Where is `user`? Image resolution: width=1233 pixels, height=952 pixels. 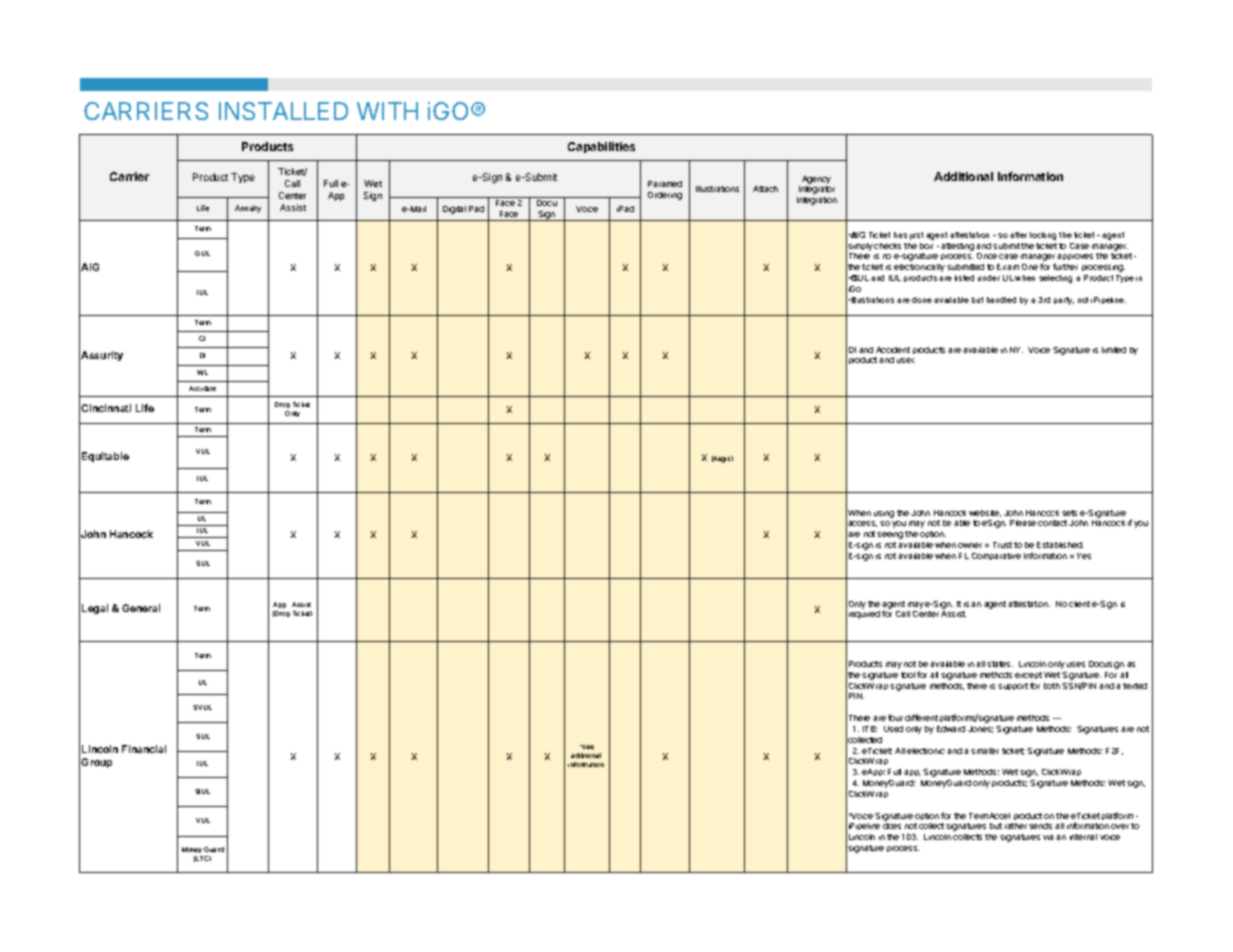
user is located at coordinates (906, 360).
